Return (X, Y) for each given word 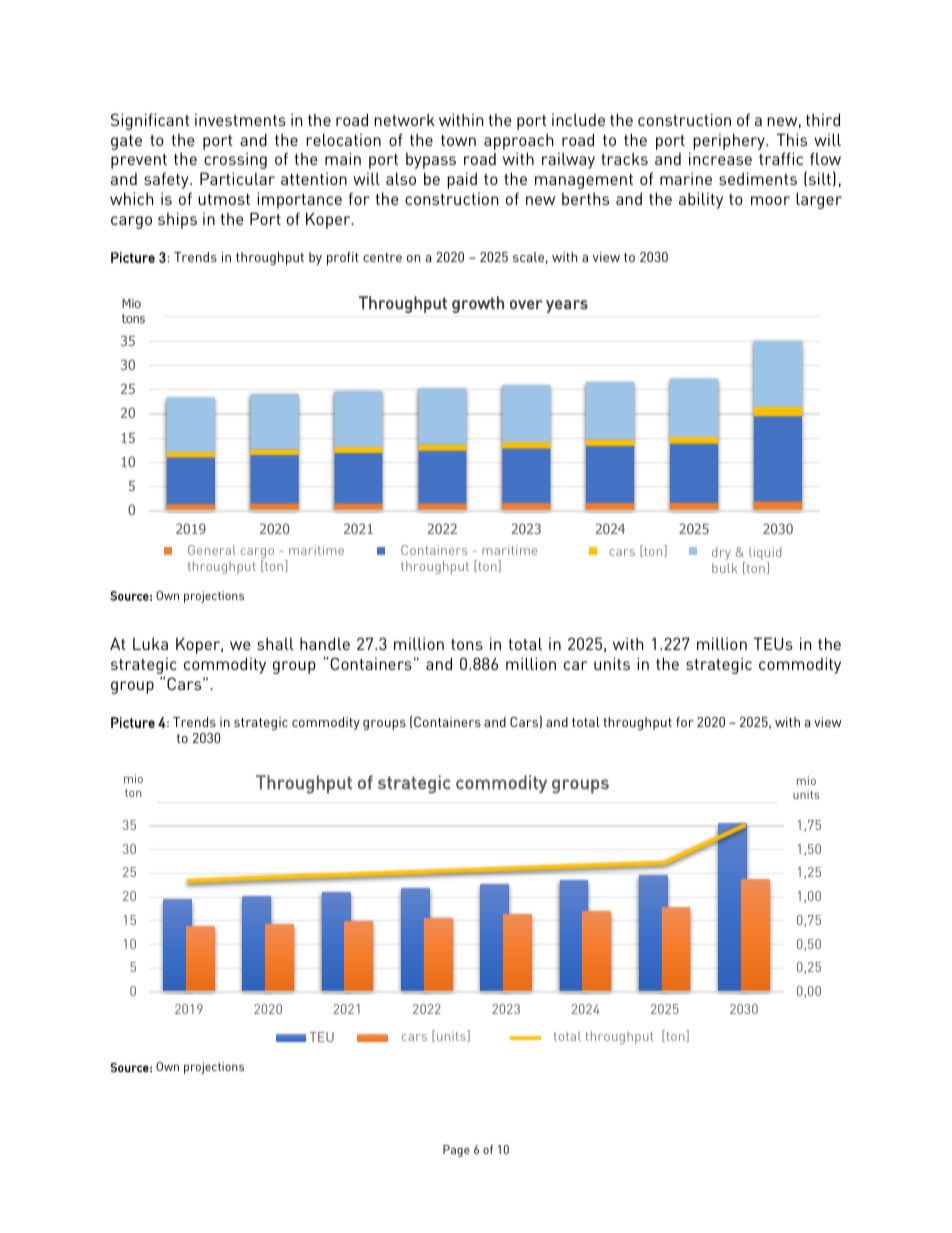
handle (325, 643)
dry (721, 553)
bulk (725, 568)
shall (275, 643)
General (212, 550)
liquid (765, 555)
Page (456, 1151)
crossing (235, 160)
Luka (150, 643)
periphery (730, 141)
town (458, 140)
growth (478, 304)
